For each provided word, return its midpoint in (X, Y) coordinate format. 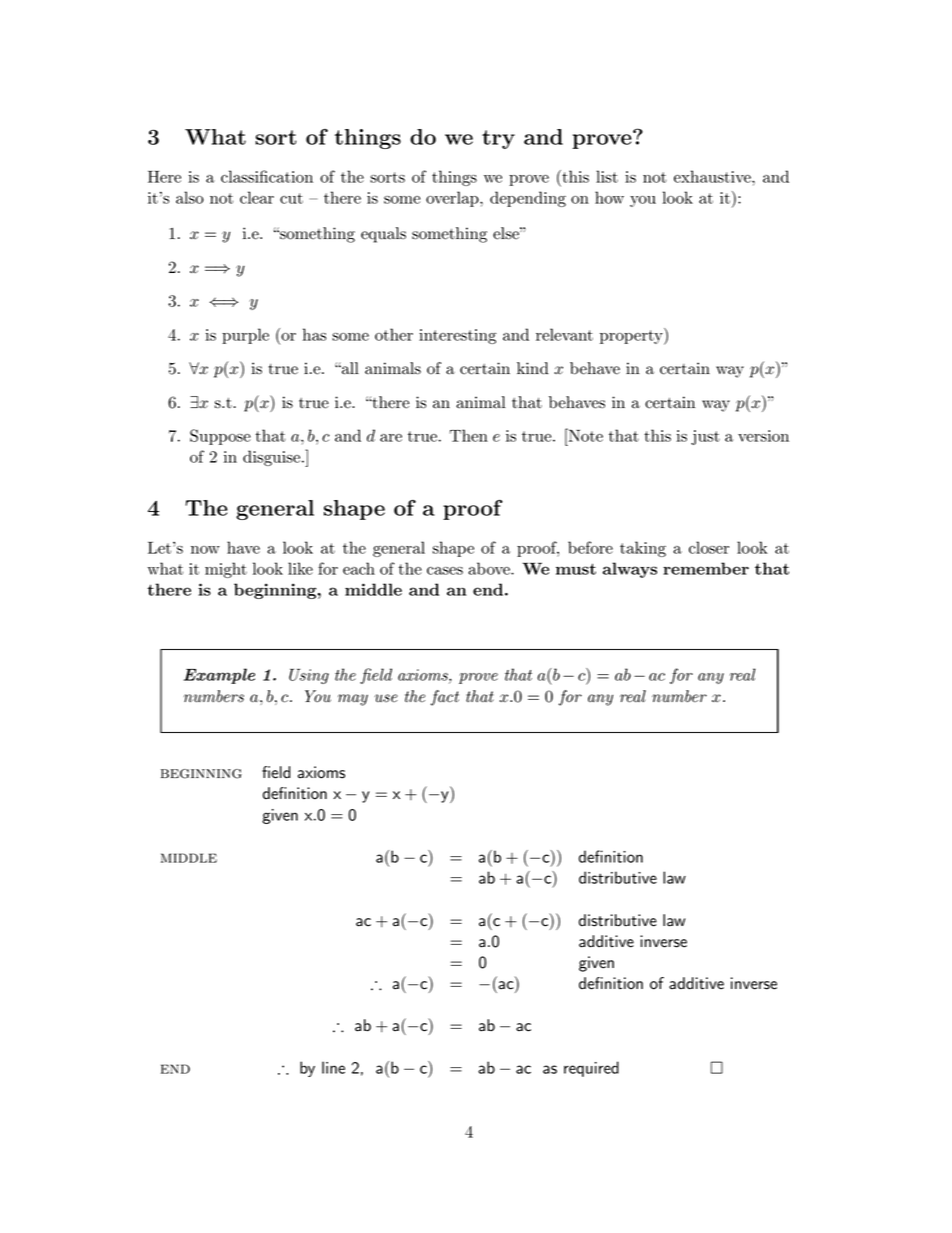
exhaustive (713, 176)
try (498, 139)
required (591, 1069)
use (386, 698)
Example (219, 676)
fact (445, 698)
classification (267, 176)
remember (706, 568)
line (333, 1067)
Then (469, 435)
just (705, 437)
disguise (273, 458)
